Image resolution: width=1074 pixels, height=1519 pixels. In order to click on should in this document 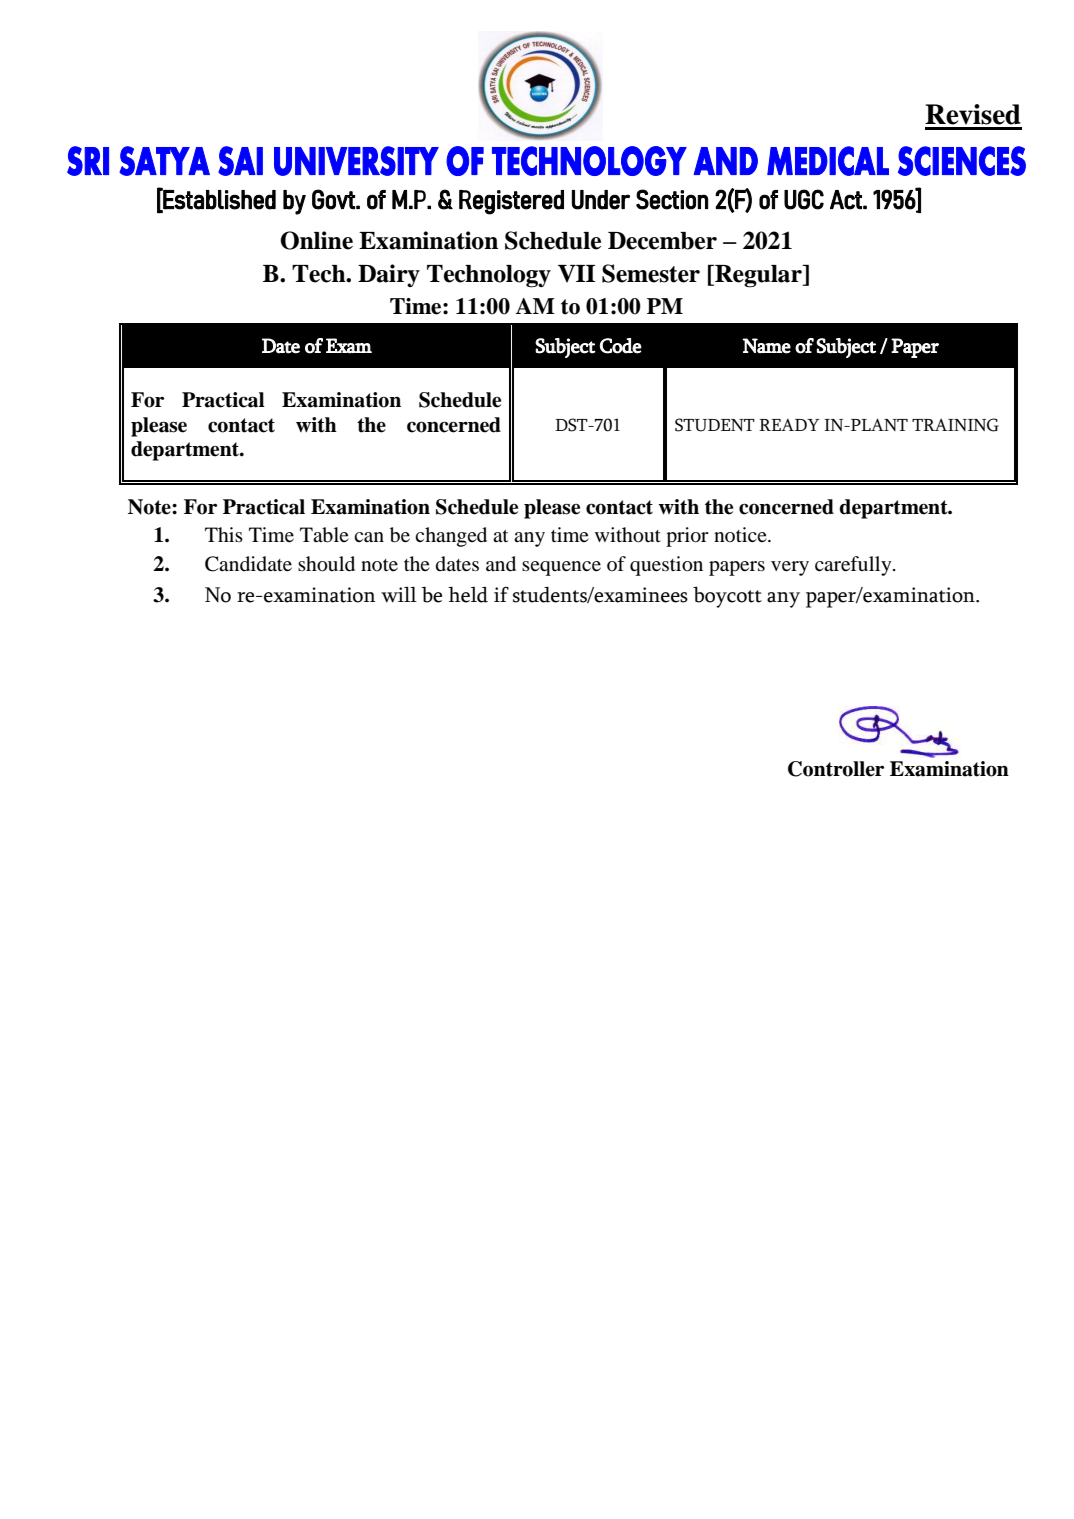, I will do `click(326, 564)`.
